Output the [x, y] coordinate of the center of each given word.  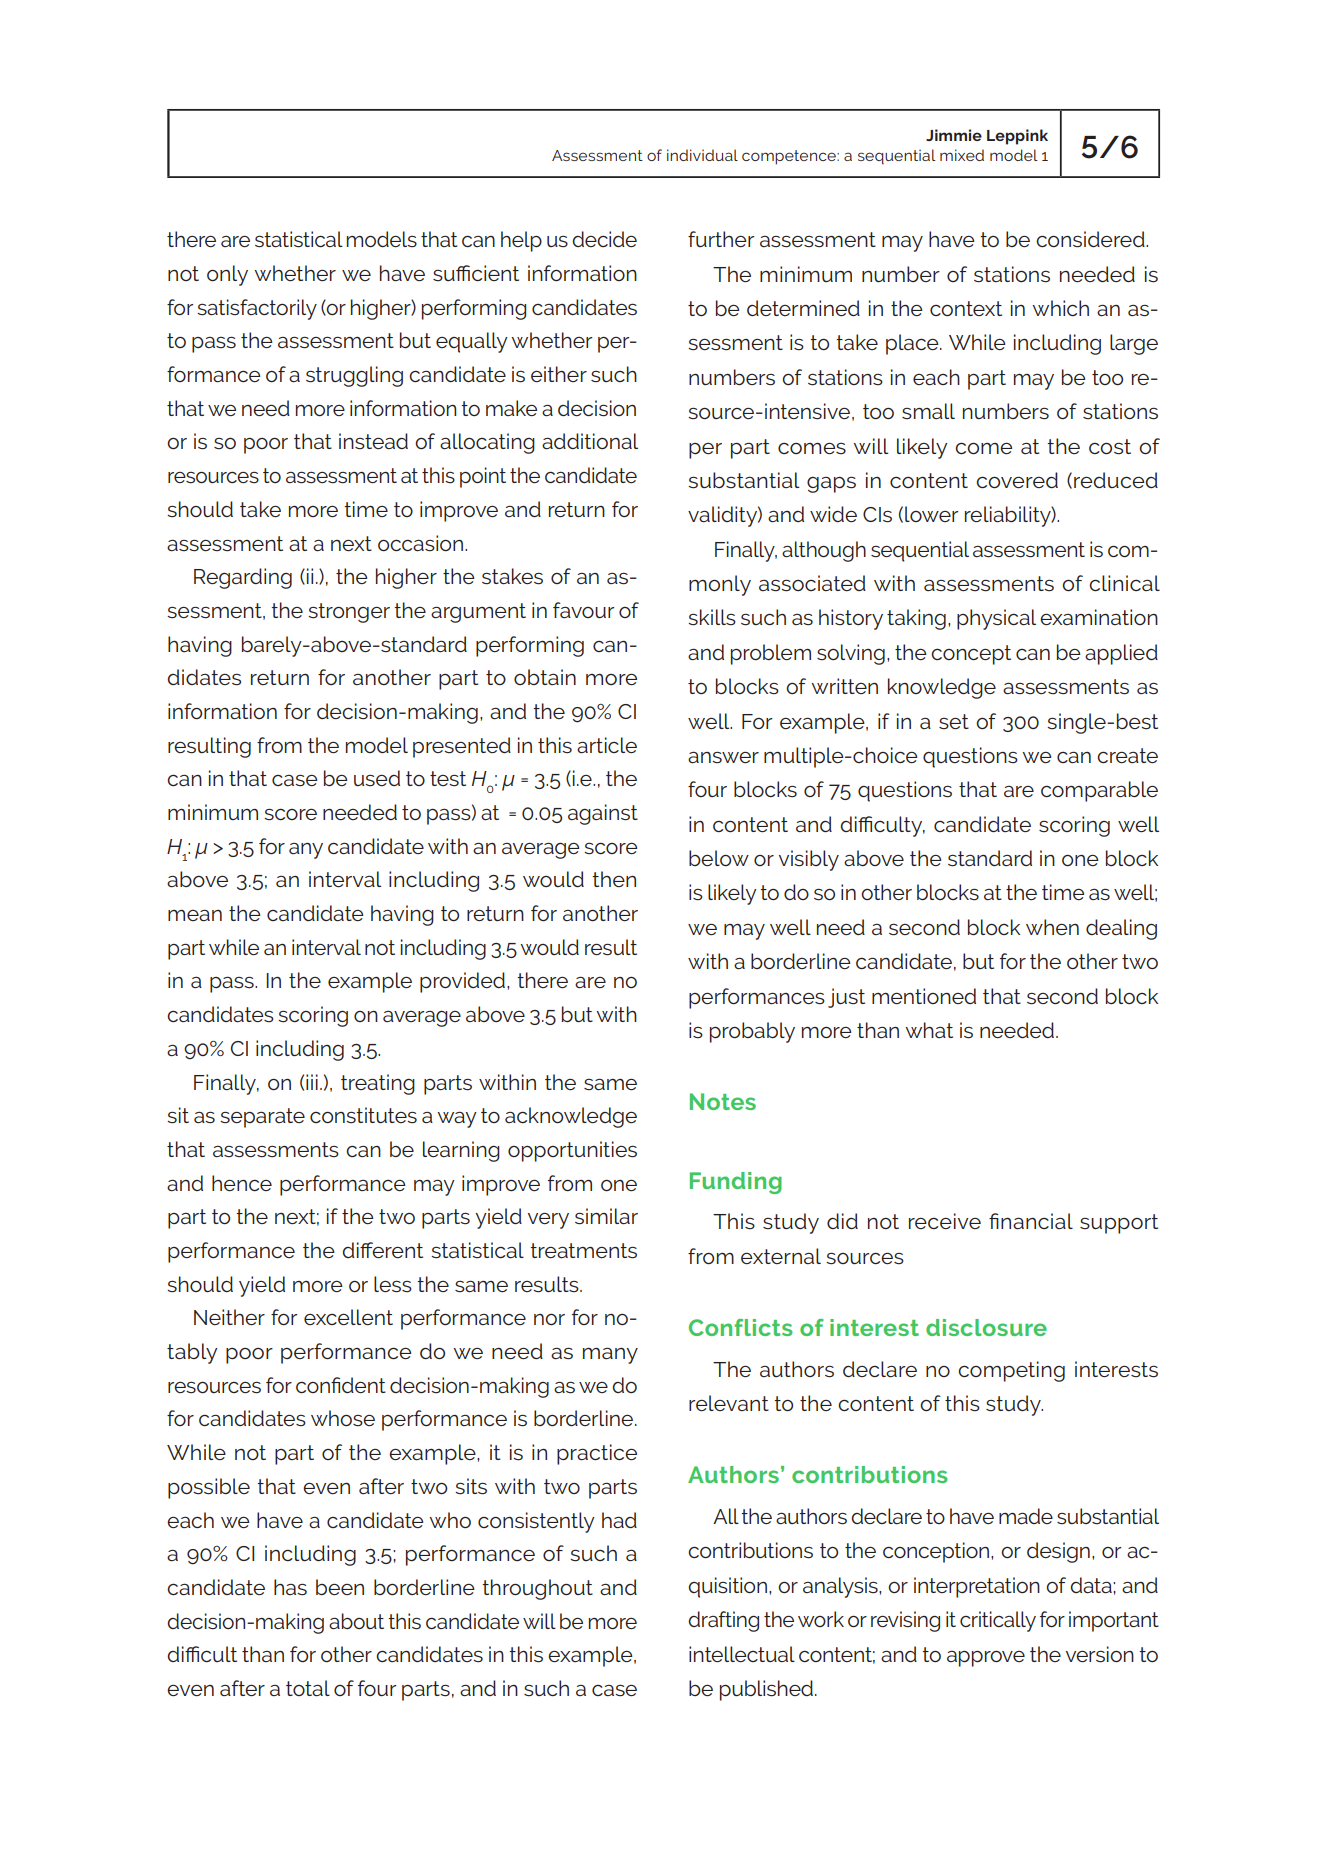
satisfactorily [257, 309]
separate [262, 1118]
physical [996, 619]
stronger [349, 613]
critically [998, 1621]
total [308, 1688]
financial [1031, 1221]
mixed [962, 155]
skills [712, 617]
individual [702, 155]
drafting [723, 1621]
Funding [736, 1183]
